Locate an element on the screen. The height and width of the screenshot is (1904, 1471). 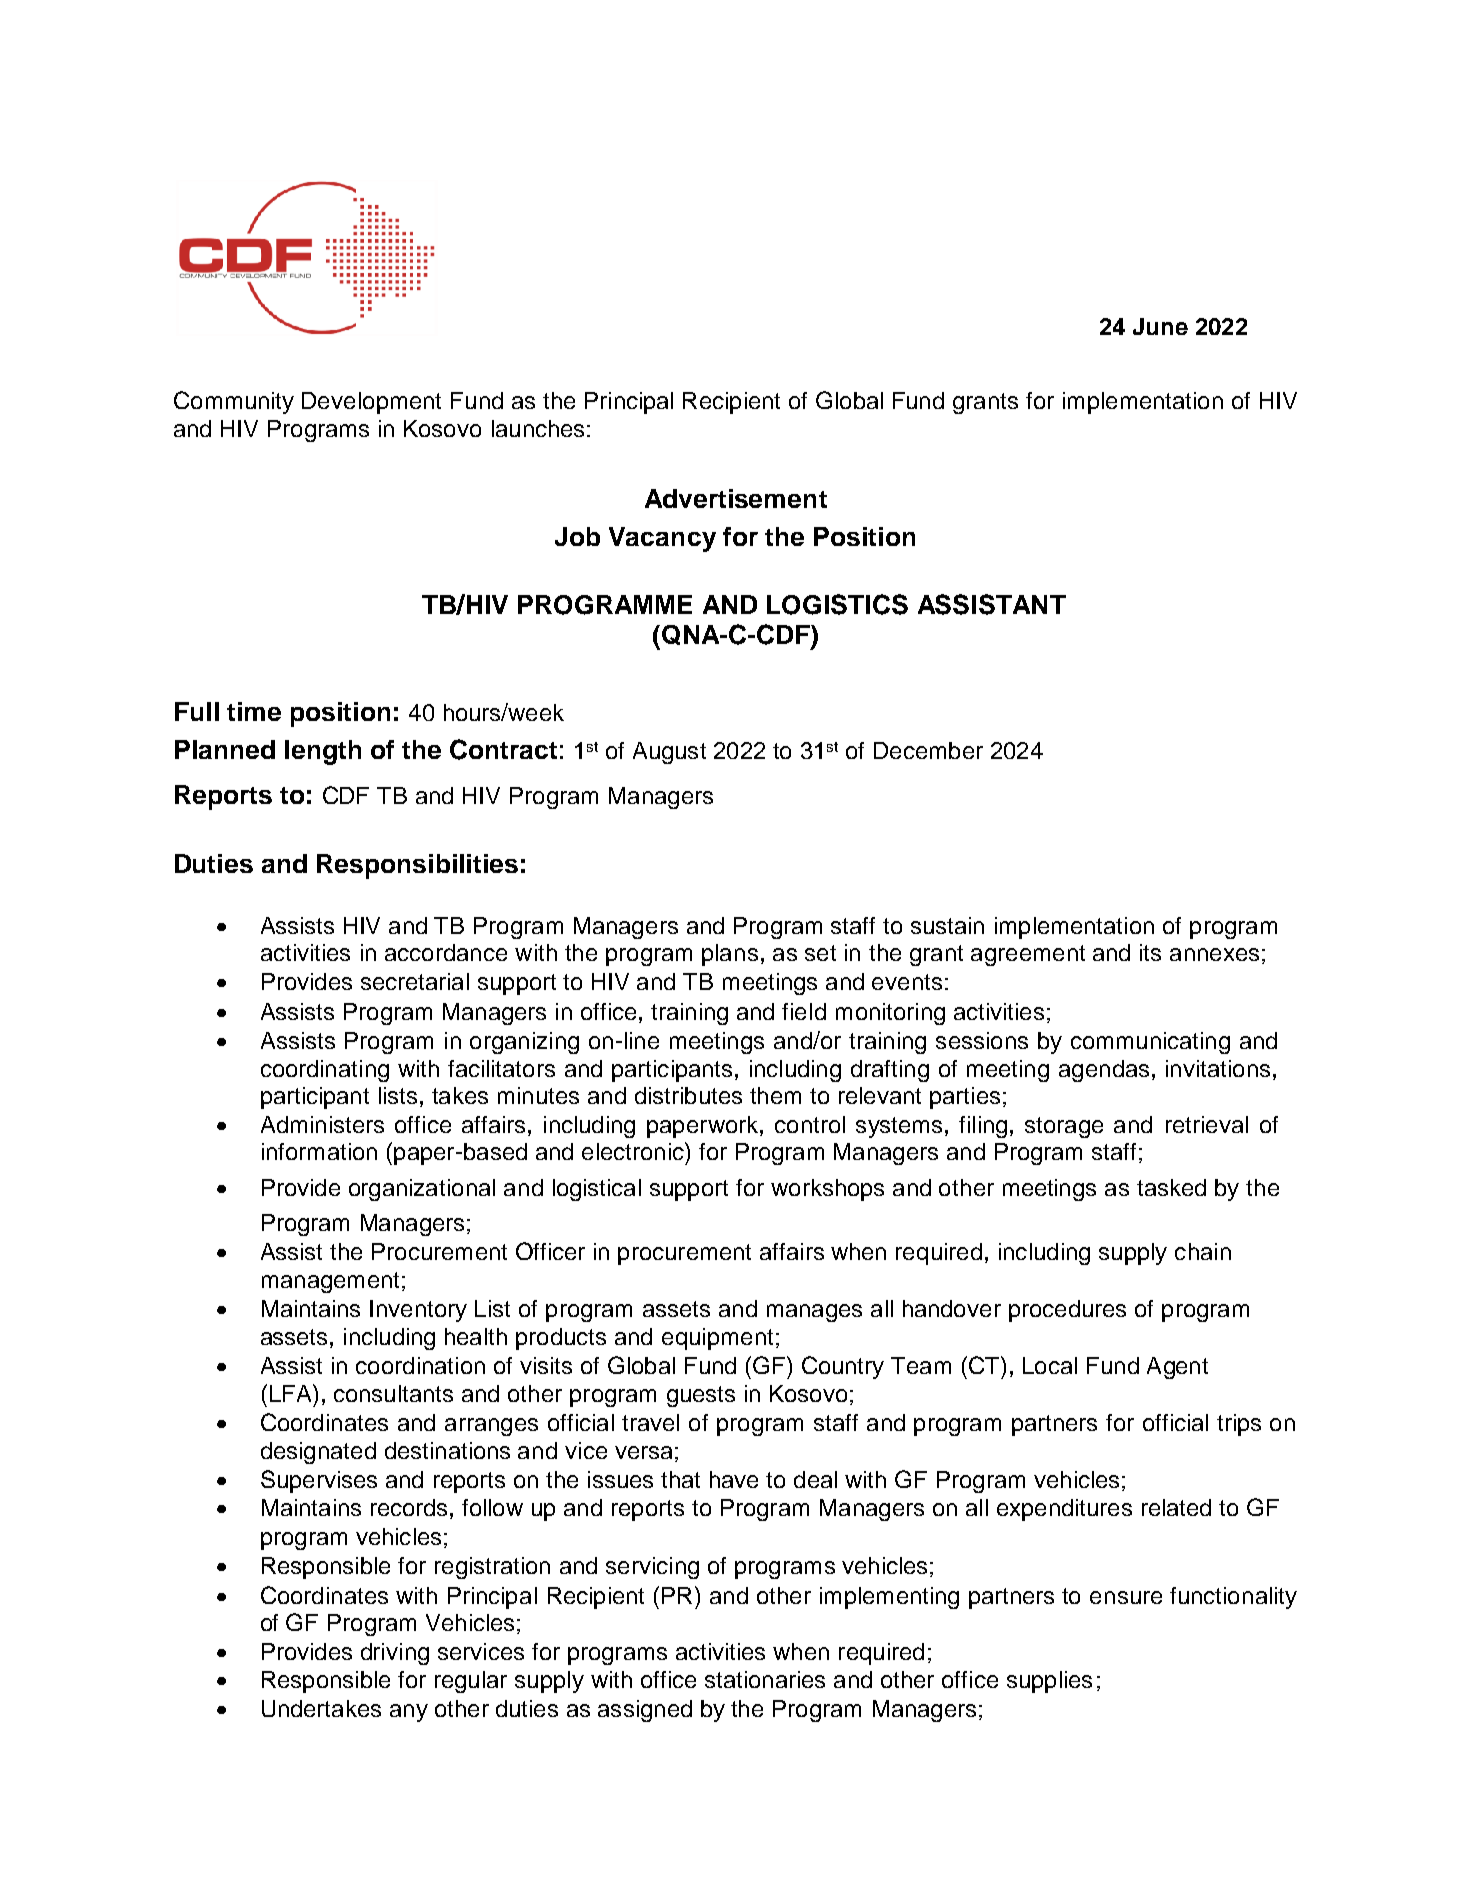
coordinating is located at coordinates (325, 1071).
